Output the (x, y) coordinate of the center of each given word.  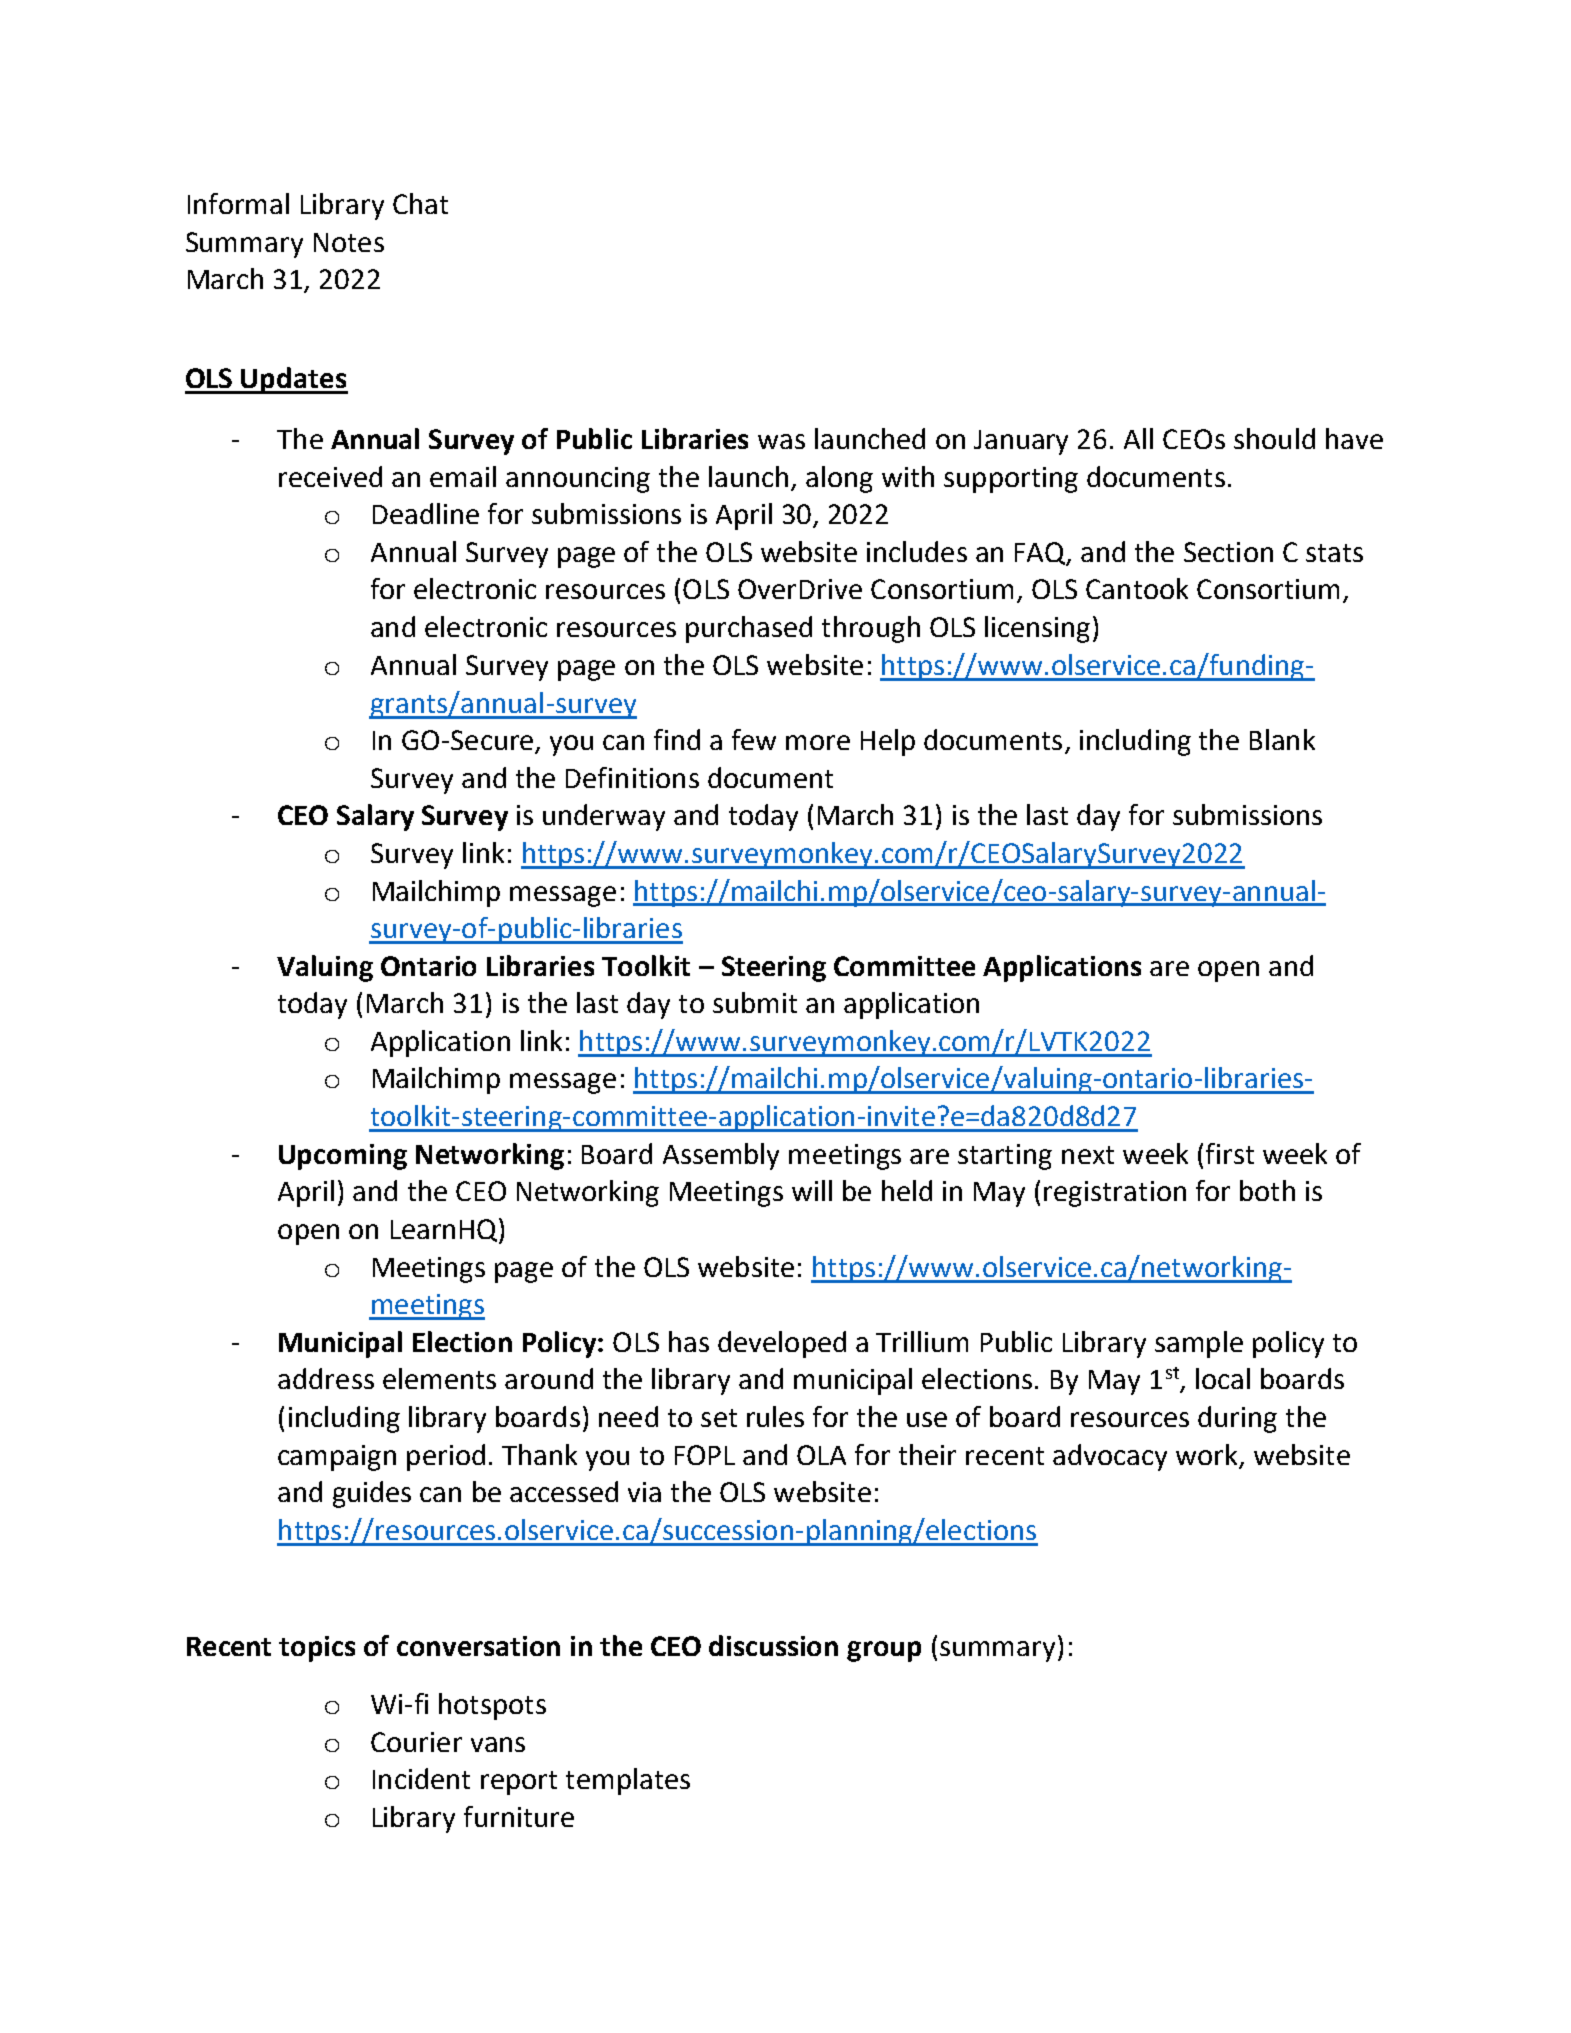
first (1230, 1153)
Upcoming (343, 1157)
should (1274, 438)
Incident (421, 1778)
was (781, 441)
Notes (349, 242)
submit (755, 1002)
